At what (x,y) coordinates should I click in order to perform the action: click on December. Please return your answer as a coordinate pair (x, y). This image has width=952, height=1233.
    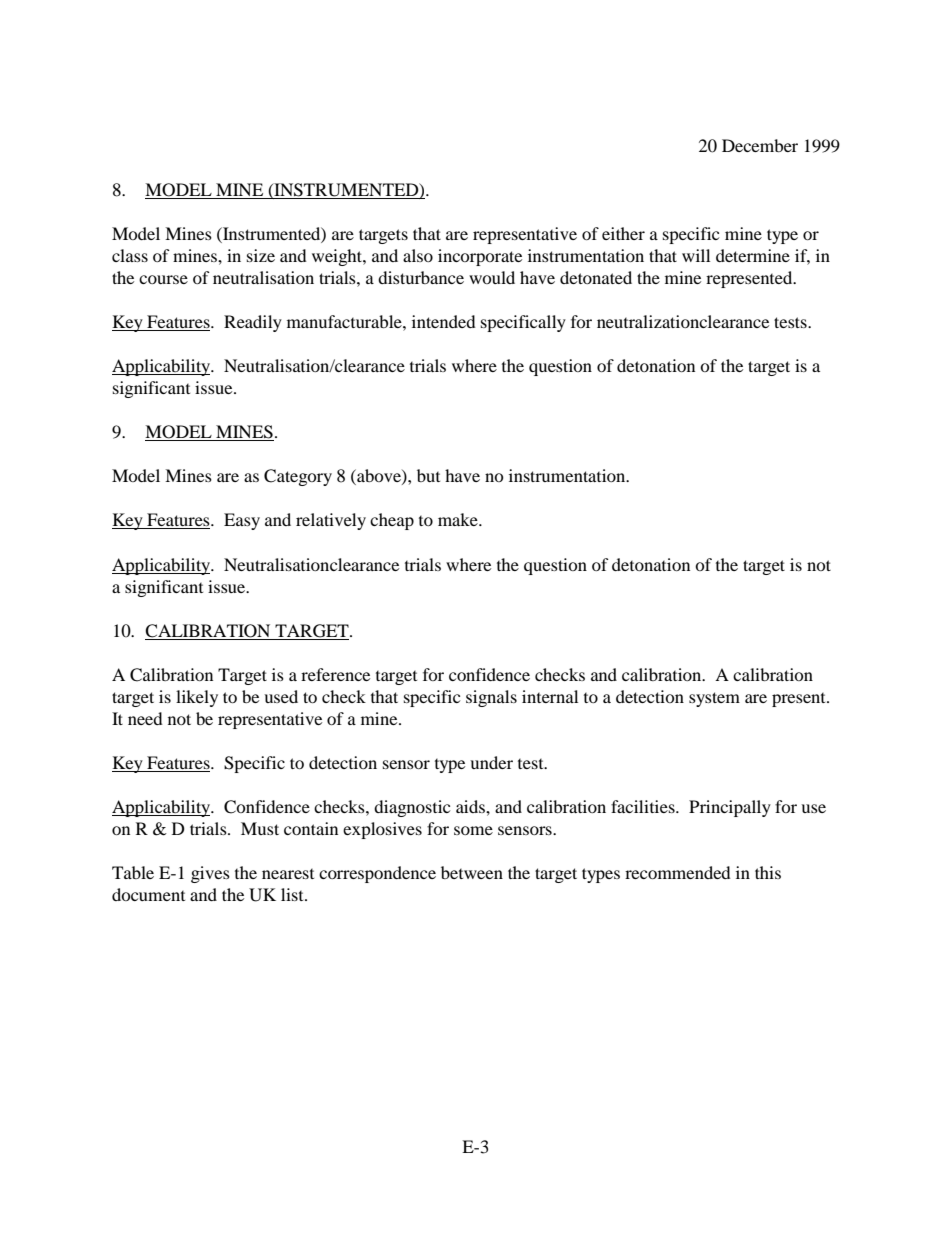
    Looking at the image, I should click on (760, 145).
